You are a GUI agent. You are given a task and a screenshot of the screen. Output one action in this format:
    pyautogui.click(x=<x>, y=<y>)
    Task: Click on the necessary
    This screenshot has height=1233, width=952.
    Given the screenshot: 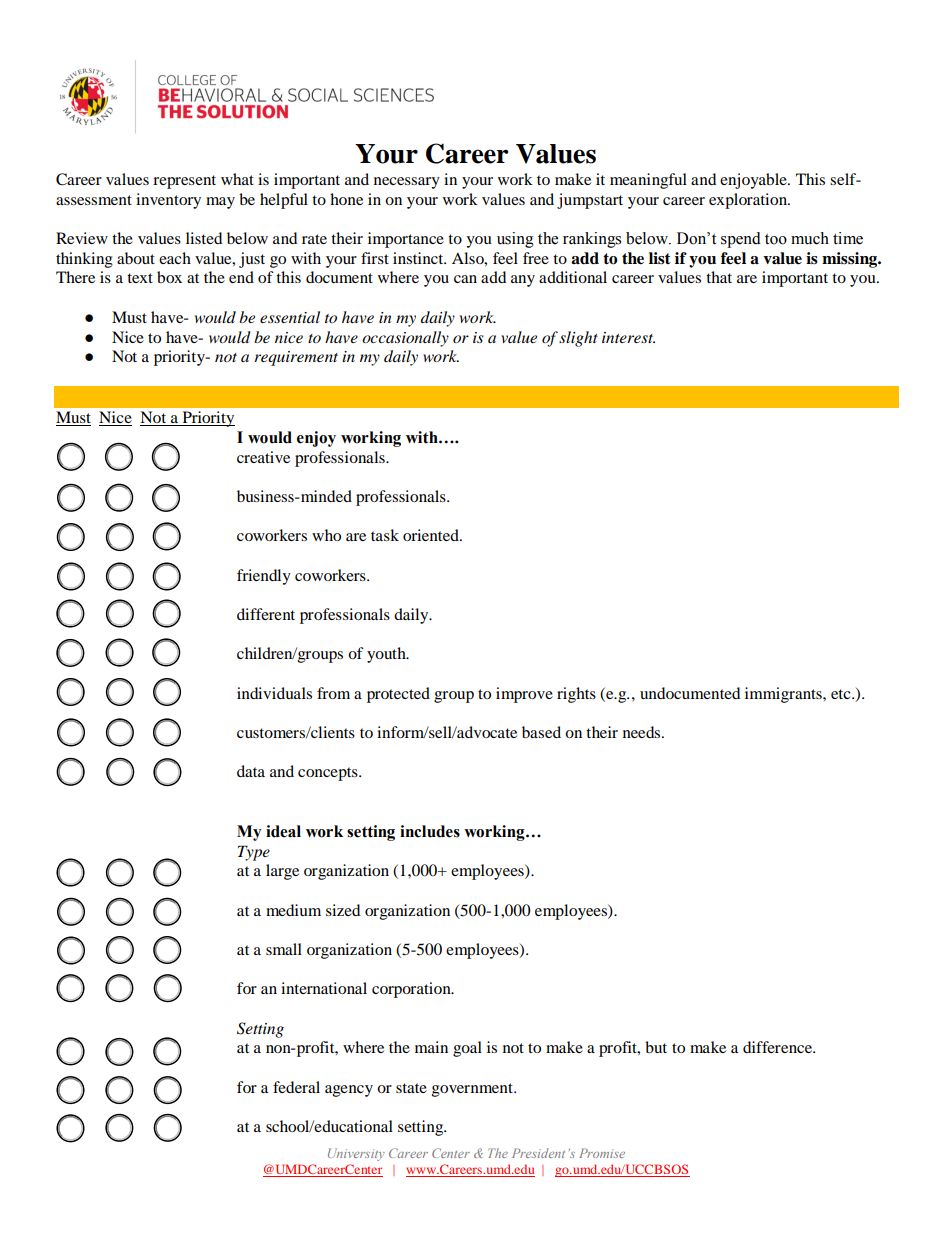 What is the action you would take?
    pyautogui.click(x=407, y=183)
